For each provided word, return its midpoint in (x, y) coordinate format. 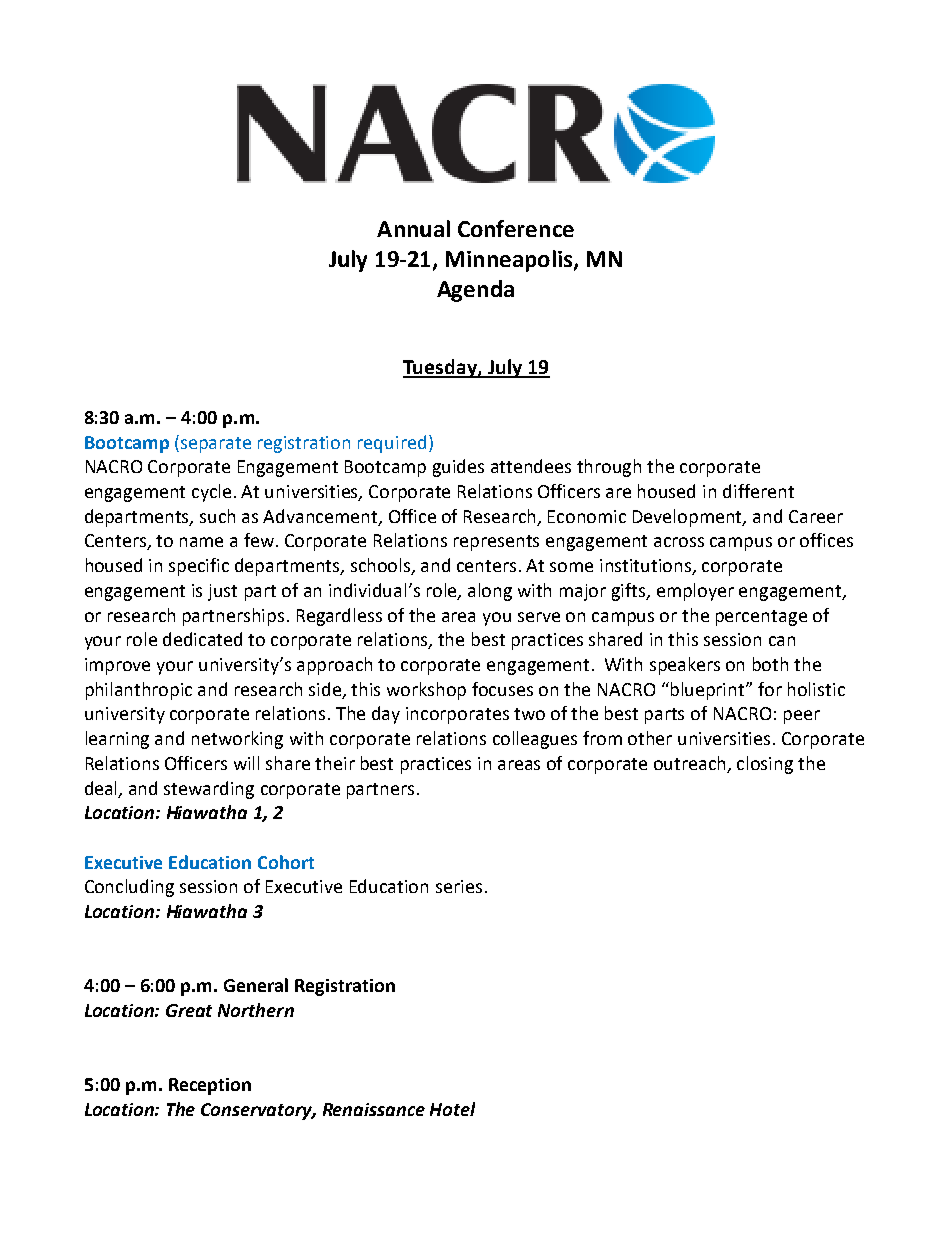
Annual (413, 228)
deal (102, 789)
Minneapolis (509, 261)
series (459, 886)
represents (496, 543)
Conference (516, 228)
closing (765, 765)
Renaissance (374, 1109)
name (201, 542)
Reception (210, 1086)
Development (689, 518)
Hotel (452, 1109)
